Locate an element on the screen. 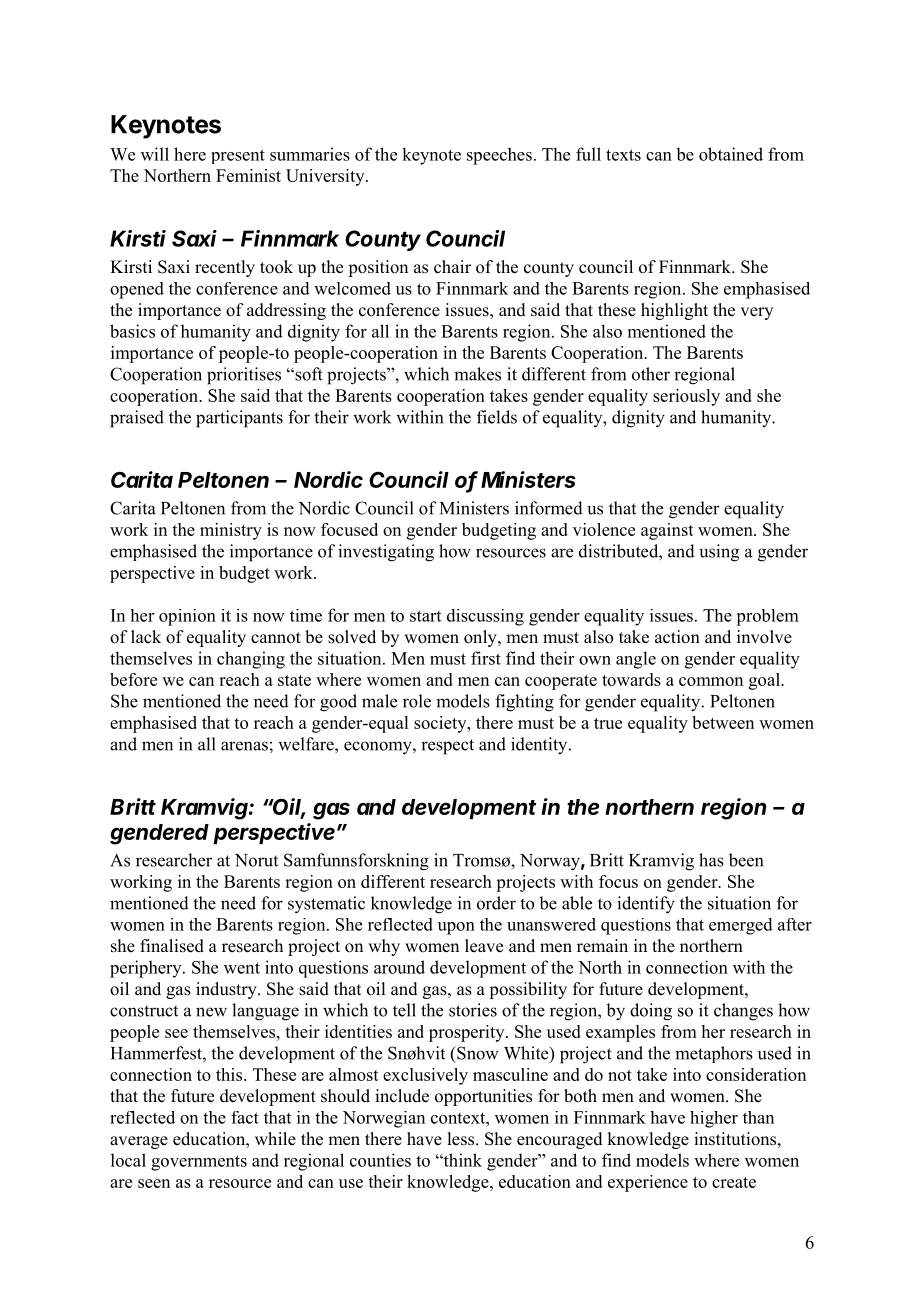 This screenshot has height=1308, width=924. speeches is located at coordinates (499, 156).
